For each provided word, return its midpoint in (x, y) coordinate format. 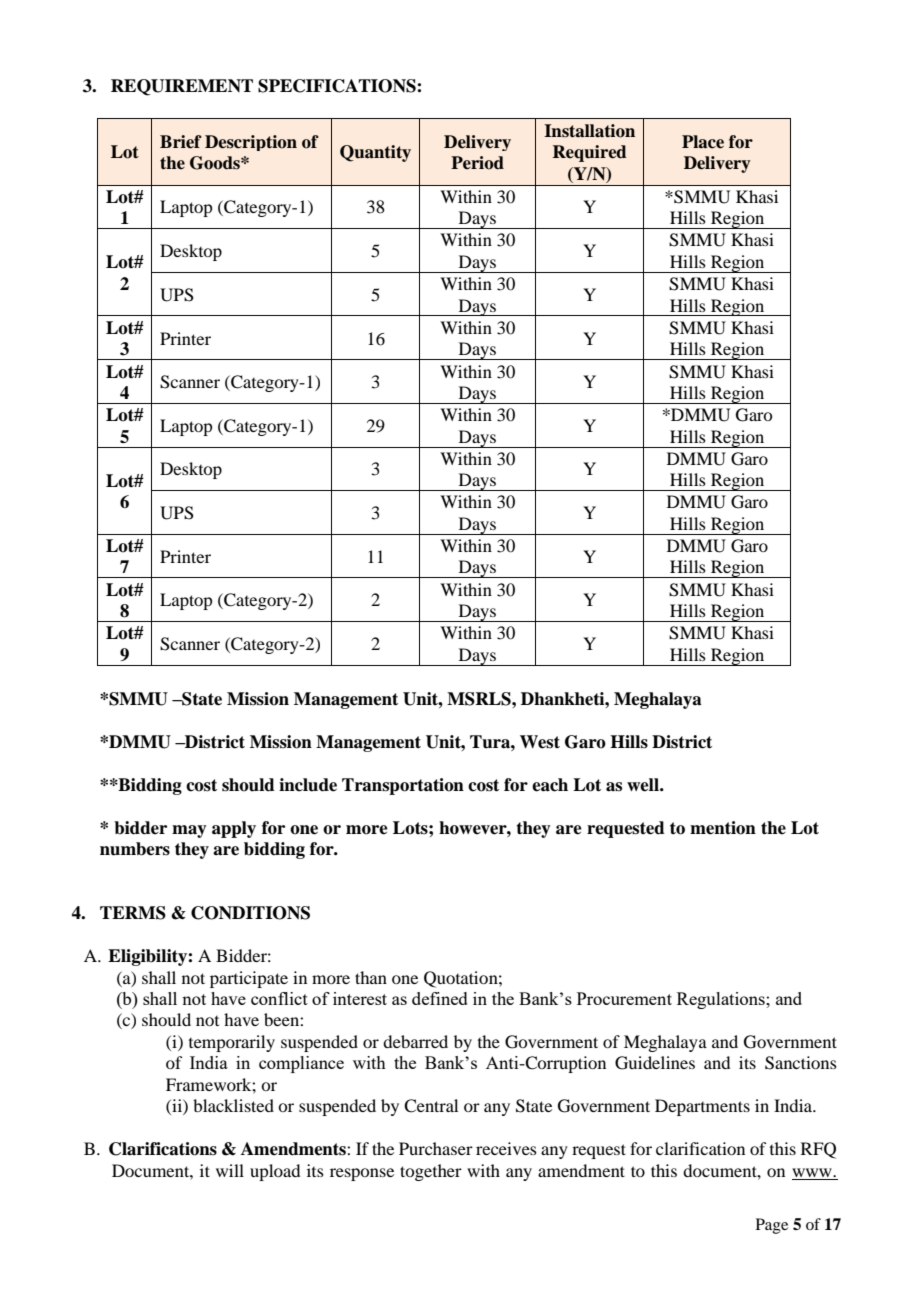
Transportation (403, 786)
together (431, 1172)
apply (234, 829)
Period (477, 163)
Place (703, 142)
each (550, 785)
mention (723, 828)
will (230, 1170)
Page (772, 1226)
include (308, 785)
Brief (181, 142)
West (540, 742)
